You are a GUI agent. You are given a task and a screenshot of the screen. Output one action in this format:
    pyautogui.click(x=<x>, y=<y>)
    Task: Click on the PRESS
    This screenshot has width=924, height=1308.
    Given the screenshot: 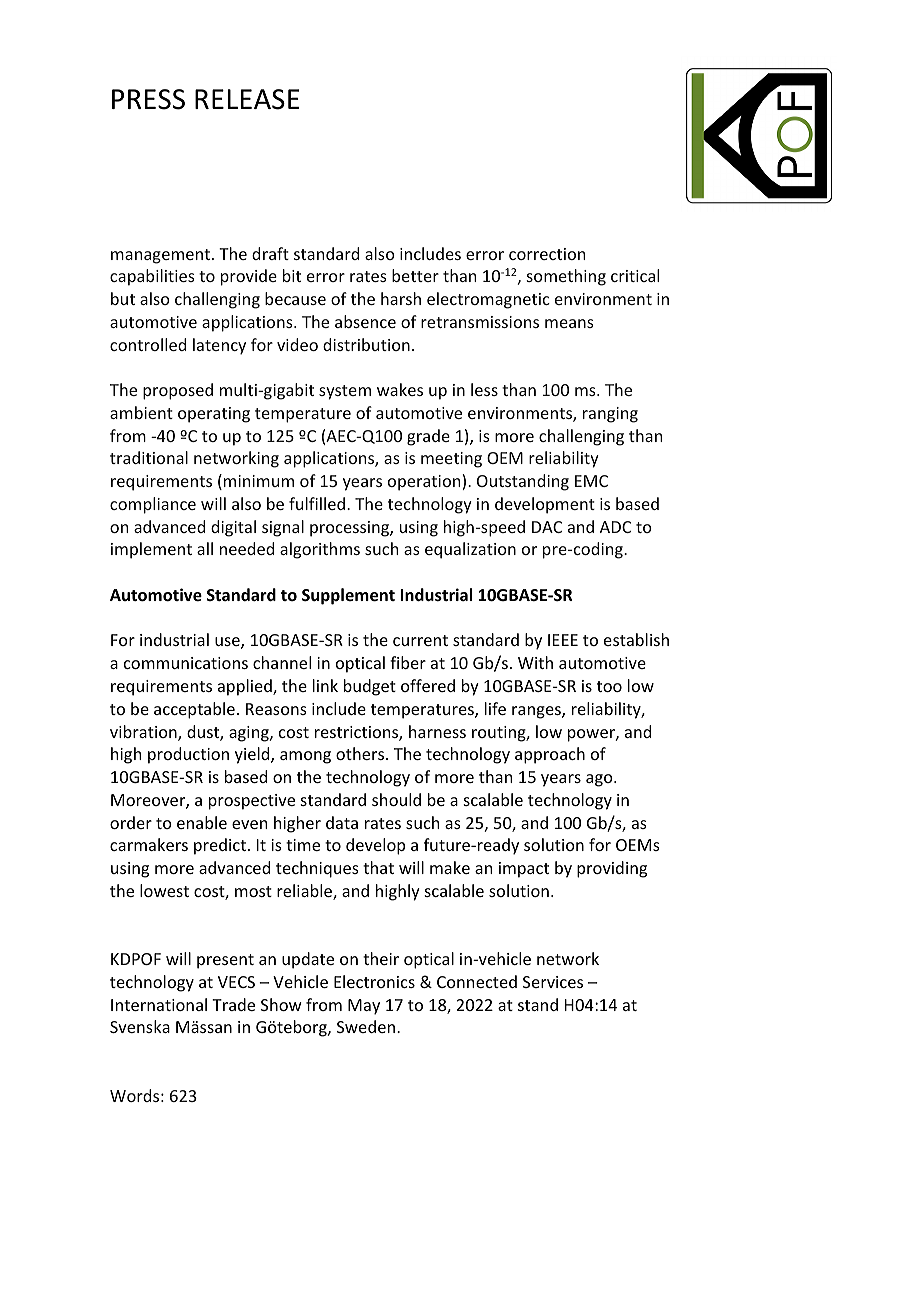 What is the action you would take?
    pyautogui.click(x=148, y=99)
